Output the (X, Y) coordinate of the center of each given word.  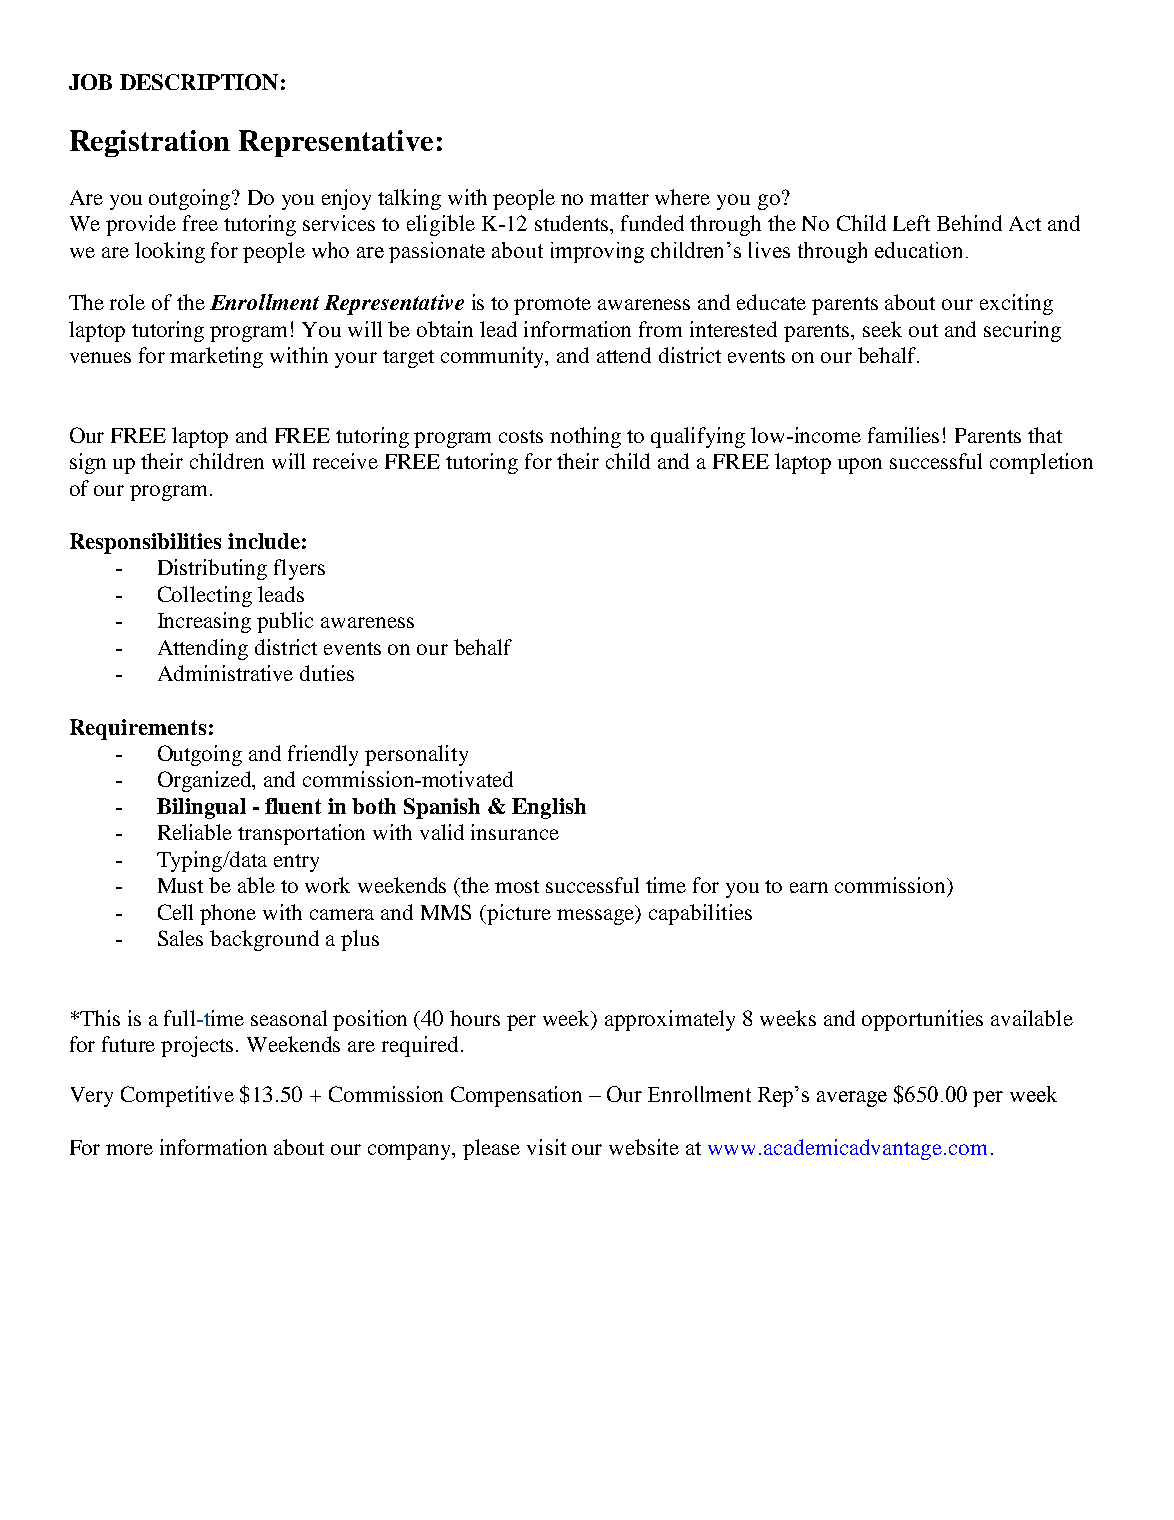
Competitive (177, 1096)
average (852, 1099)
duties (327, 673)
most (517, 886)
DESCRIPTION (199, 82)
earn (809, 887)
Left (911, 223)
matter (619, 198)
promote (552, 306)
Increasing (204, 622)
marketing (216, 357)
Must (180, 885)
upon (860, 466)
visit (546, 1147)
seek (882, 329)
